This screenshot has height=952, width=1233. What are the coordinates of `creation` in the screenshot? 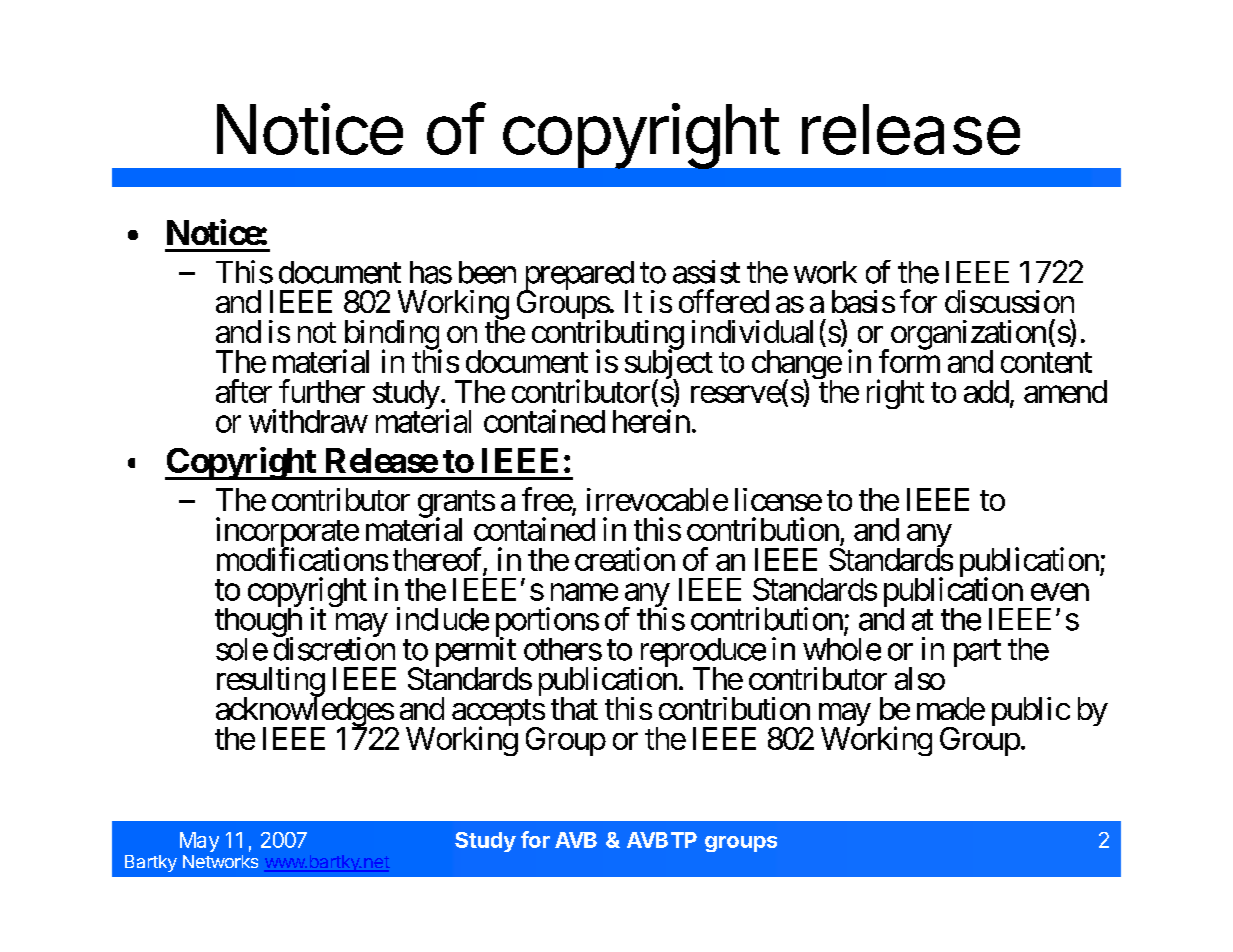 It's located at (625, 559).
